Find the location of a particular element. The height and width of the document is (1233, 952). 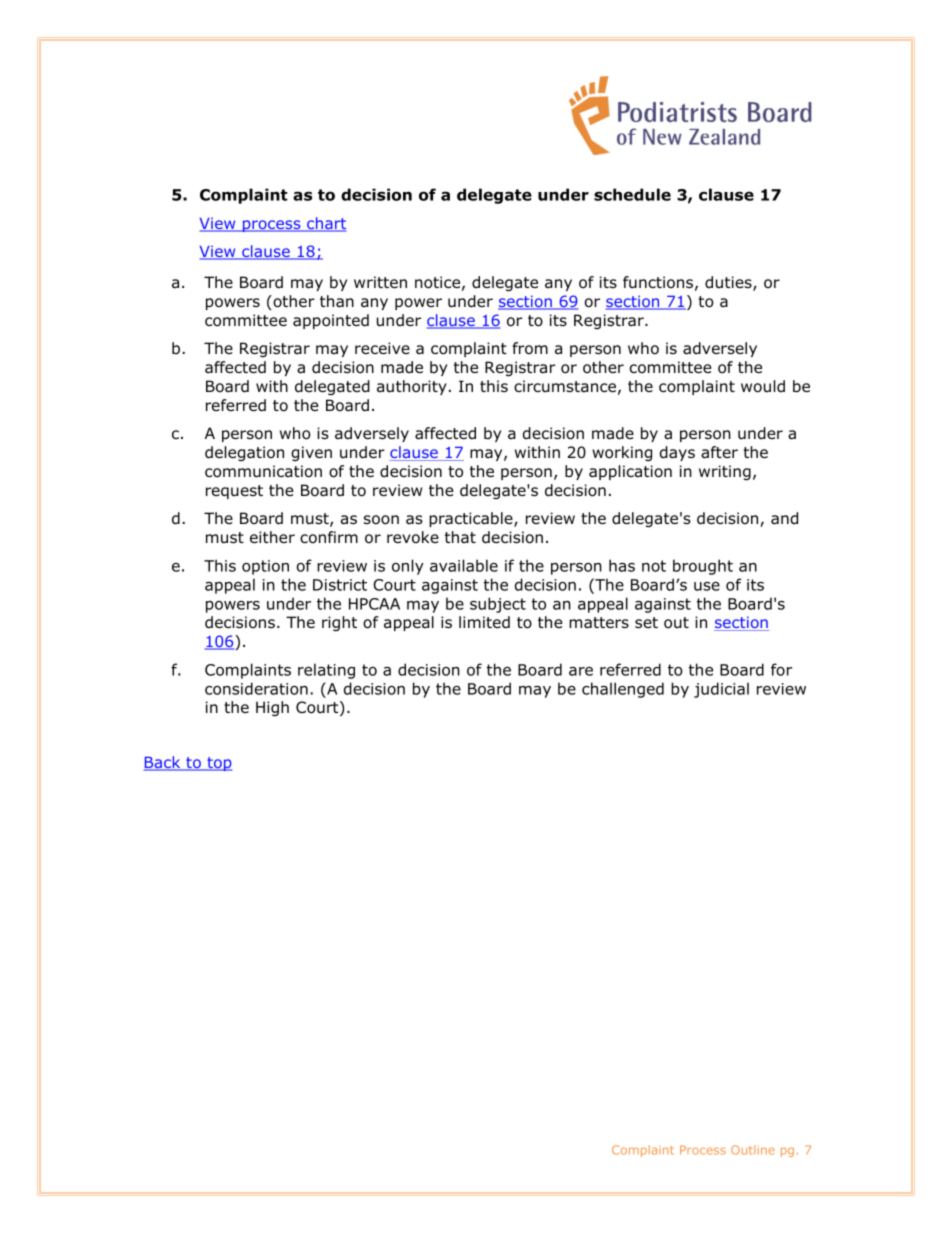

challenged is located at coordinates (623, 690).
